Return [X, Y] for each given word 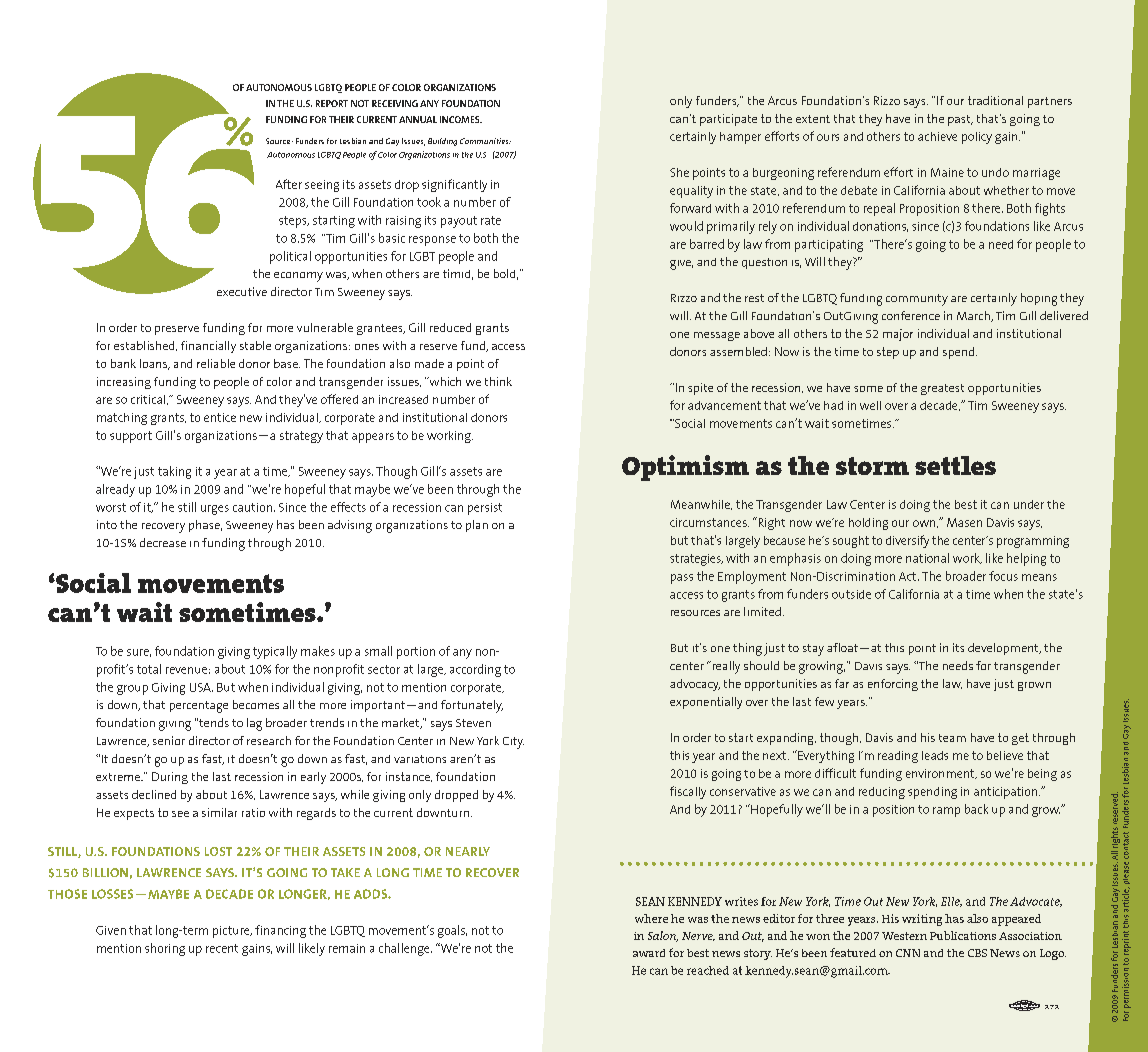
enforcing [893, 685]
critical [148, 399]
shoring [165, 949]
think [498, 381]
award [649, 953]
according [475, 670]
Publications [963, 935]
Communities [485, 141]
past [960, 120]
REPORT [332, 103]
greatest [942, 389]
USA [201, 687]
